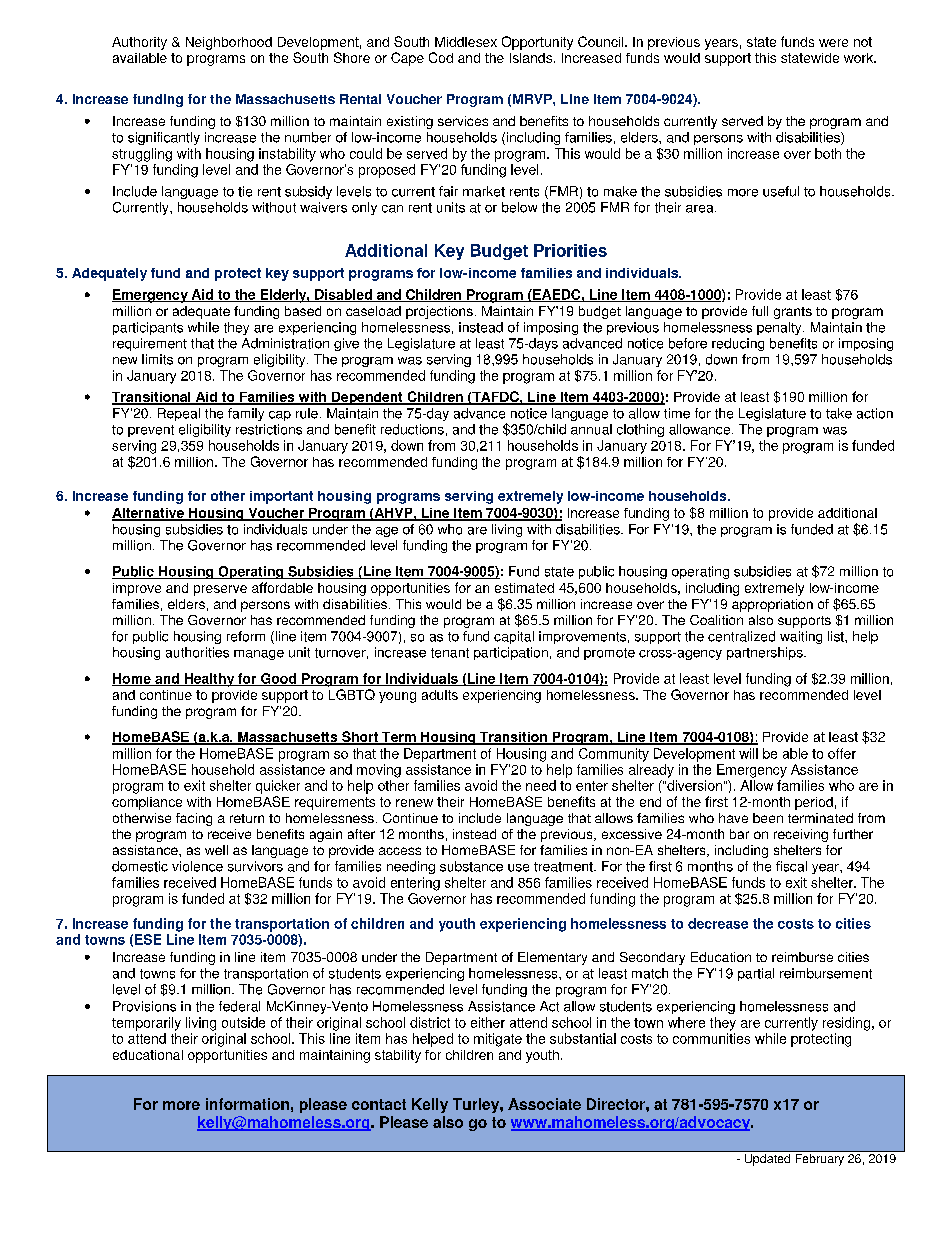 This page has height=1233, width=952. Describe the element at coordinates (591, 429) in the page. I see `annual` at that location.
